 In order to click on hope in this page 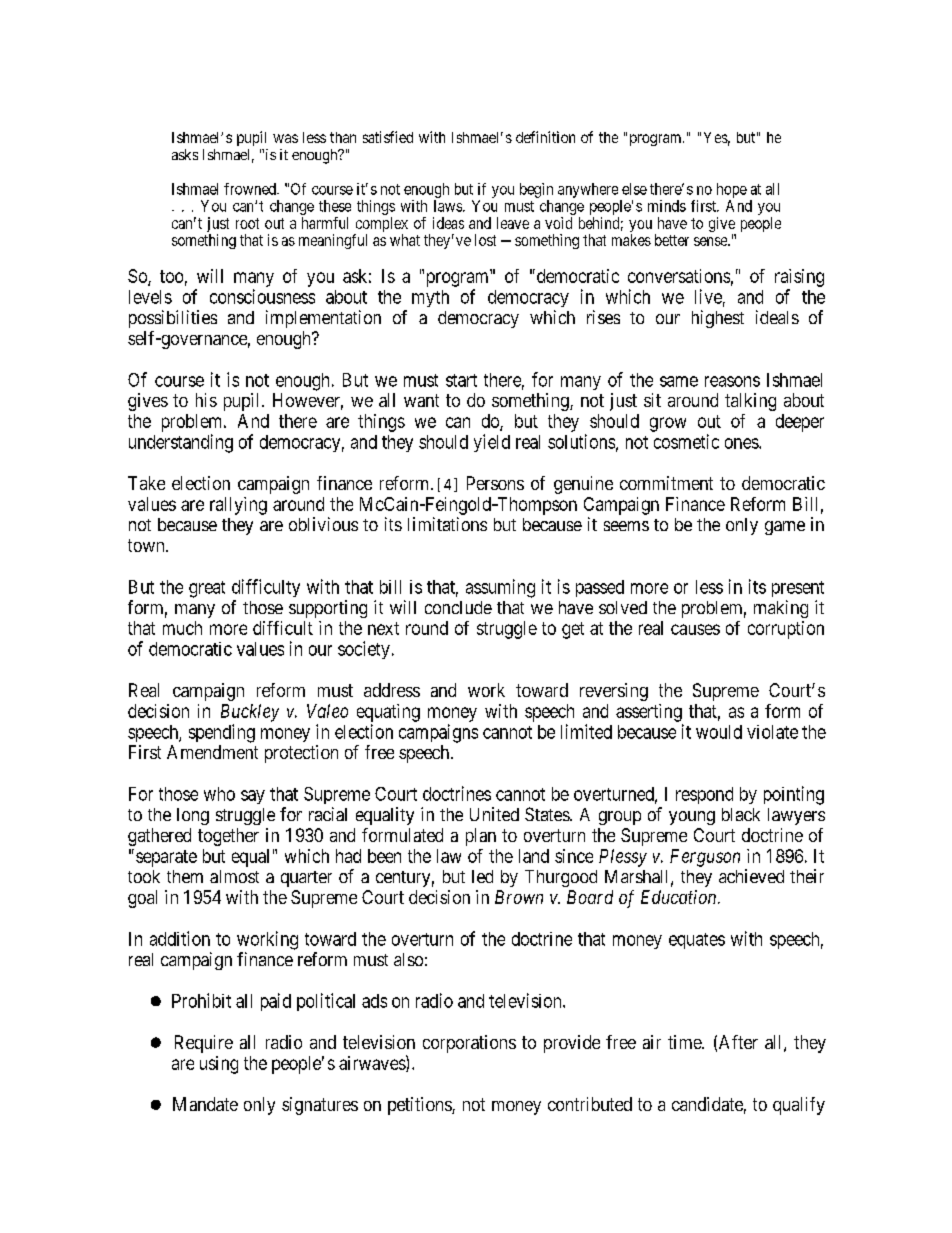, I will do `click(732, 190)`.
